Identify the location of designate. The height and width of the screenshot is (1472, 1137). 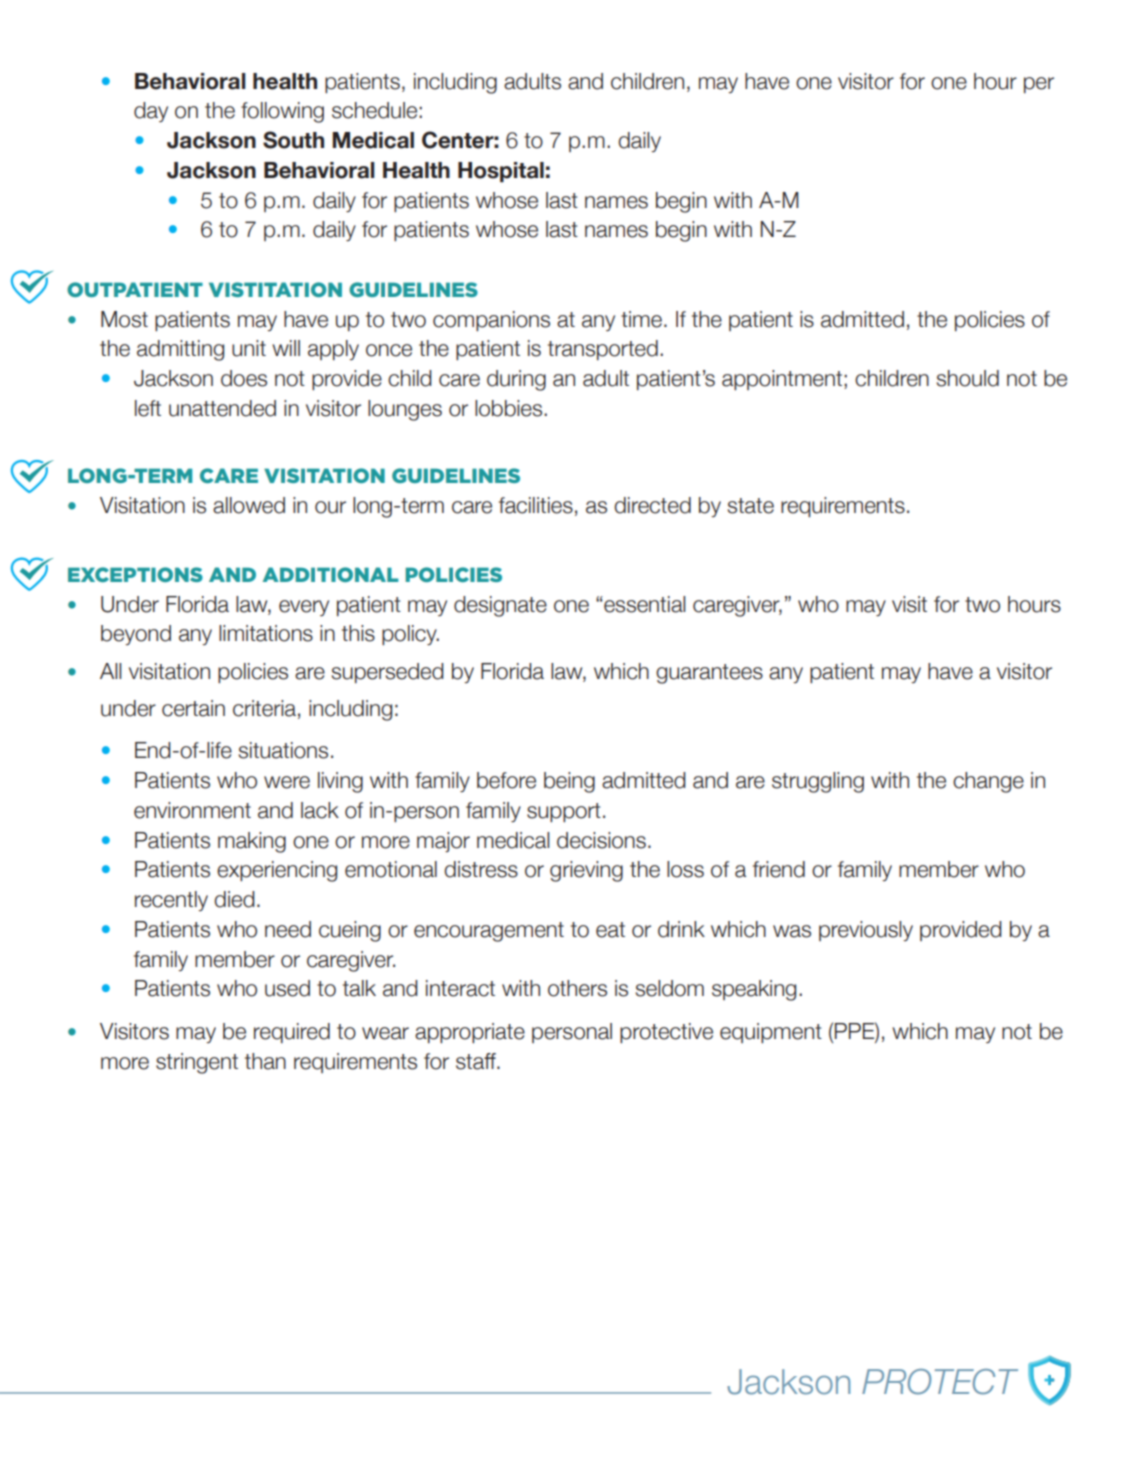
(500, 606).
